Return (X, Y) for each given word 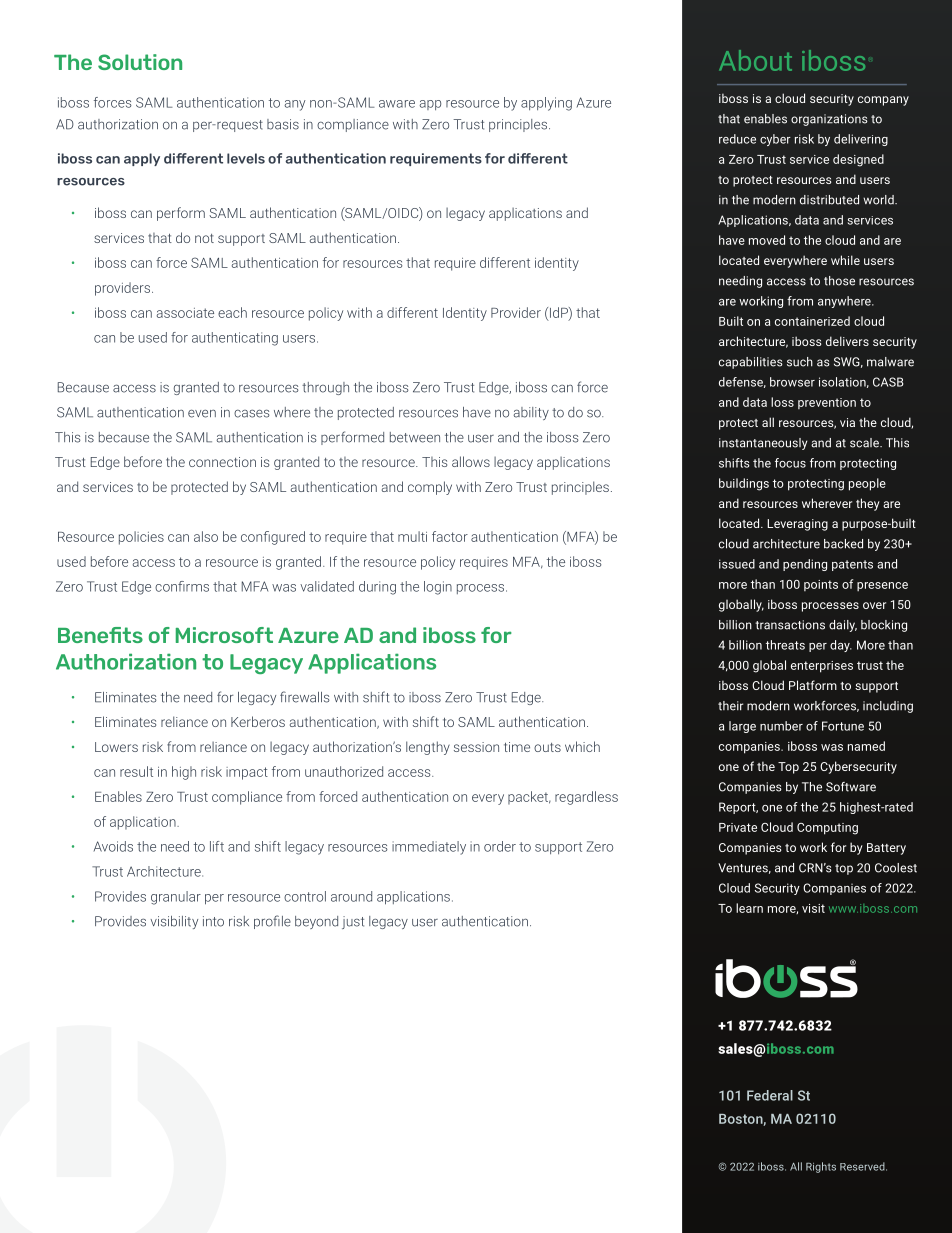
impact (247, 773)
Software (851, 787)
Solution (140, 62)
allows (471, 461)
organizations (829, 120)
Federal (770, 1095)
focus (790, 463)
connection (222, 462)
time (517, 747)
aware (397, 104)
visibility (174, 922)
